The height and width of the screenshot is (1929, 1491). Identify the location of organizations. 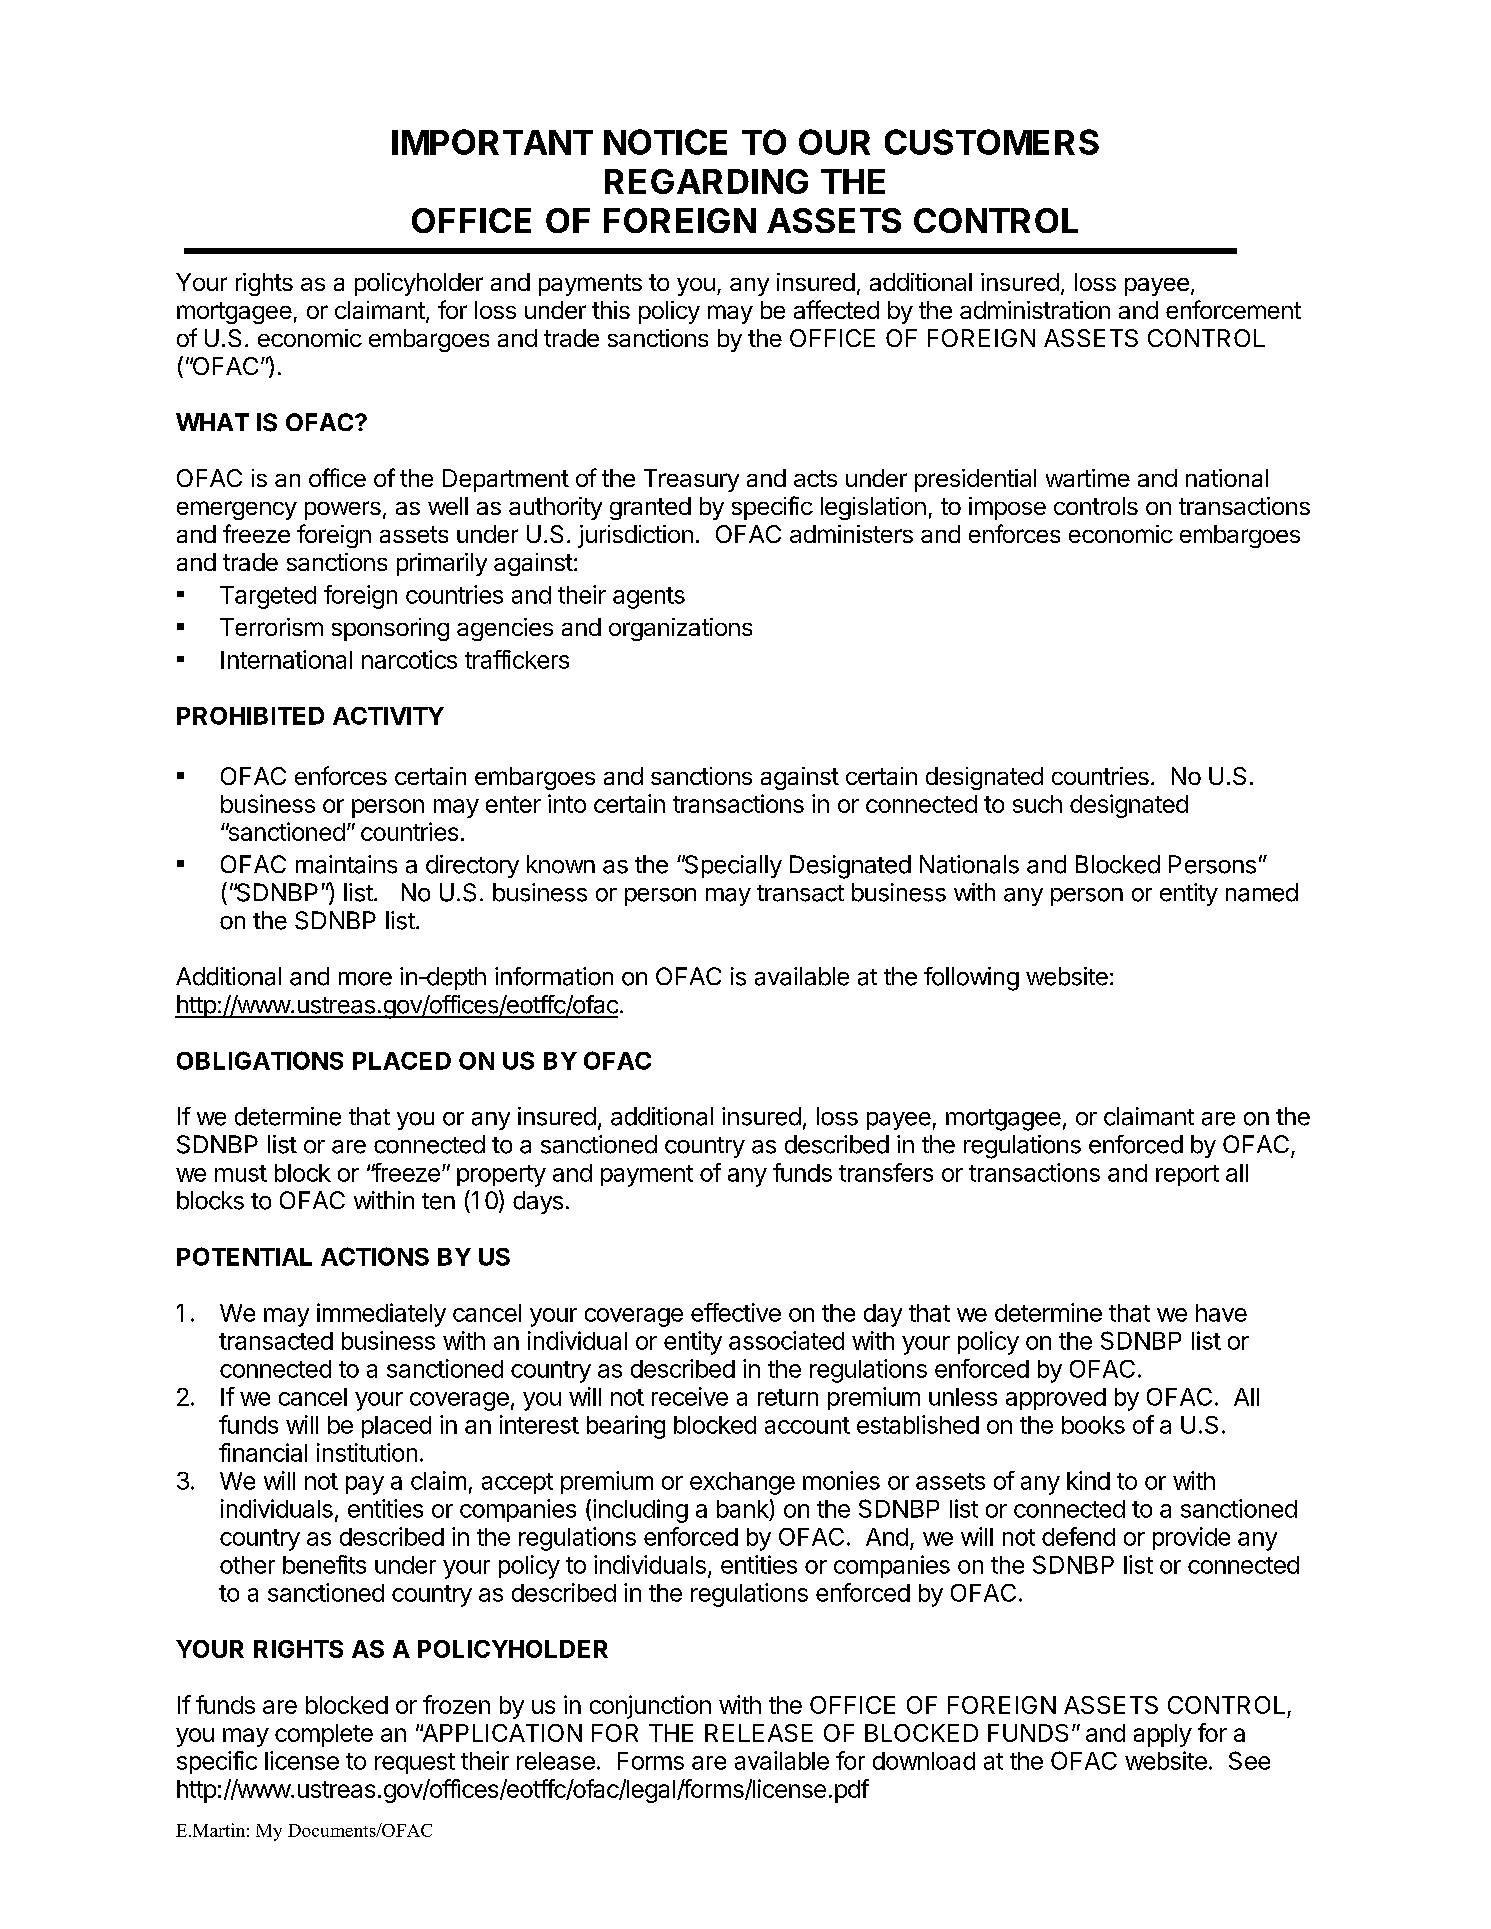
(680, 629).
